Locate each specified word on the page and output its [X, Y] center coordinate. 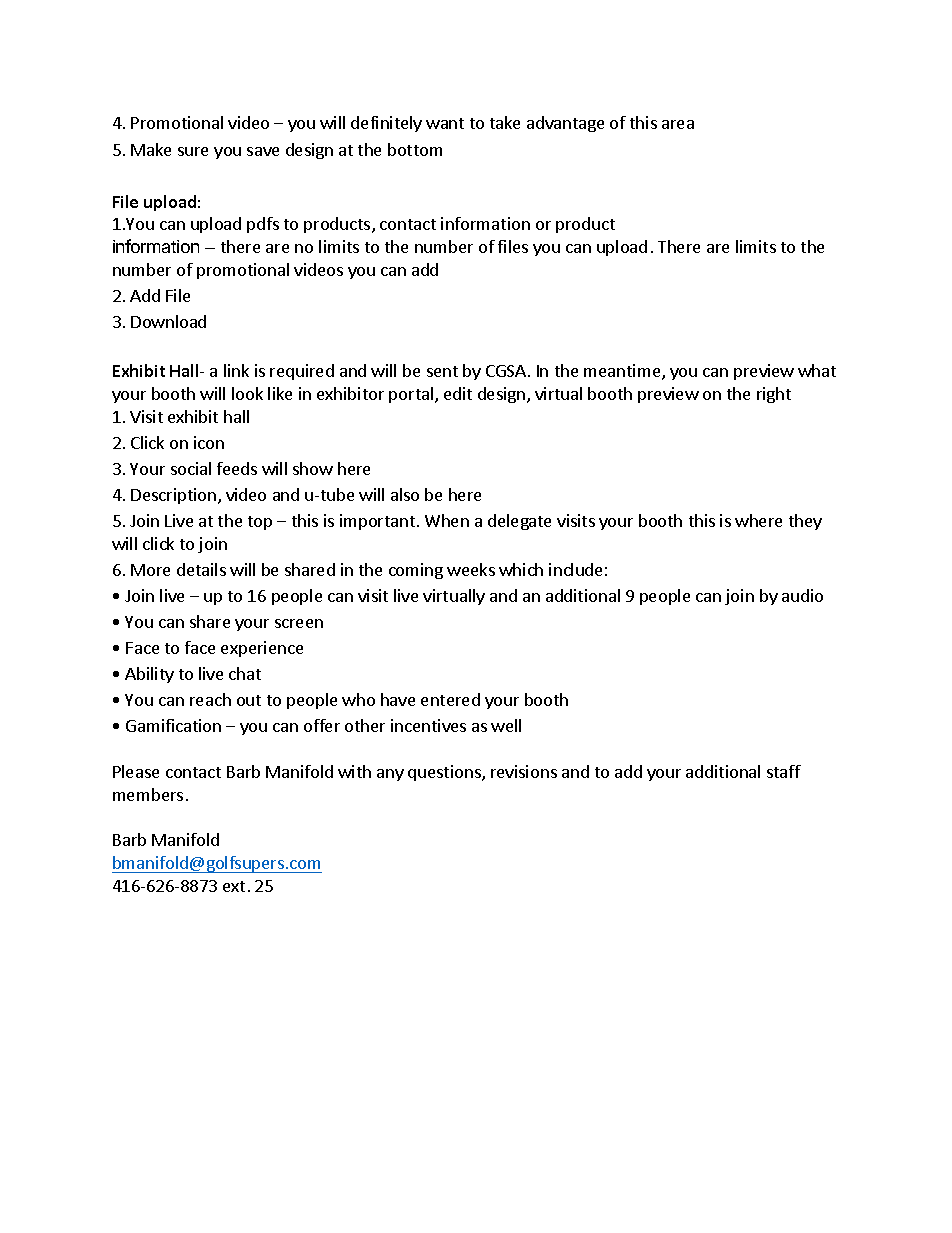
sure [193, 151]
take [505, 122]
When [447, 520]
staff [784, 771]
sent [442, 371]
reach [210, 699]
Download [168, 321]
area [678, 124]
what [817, 370]
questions [445, 773]
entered [450, 699]
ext [234, 886]
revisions [524, 771]
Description [173, 496]
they [805, 522]
